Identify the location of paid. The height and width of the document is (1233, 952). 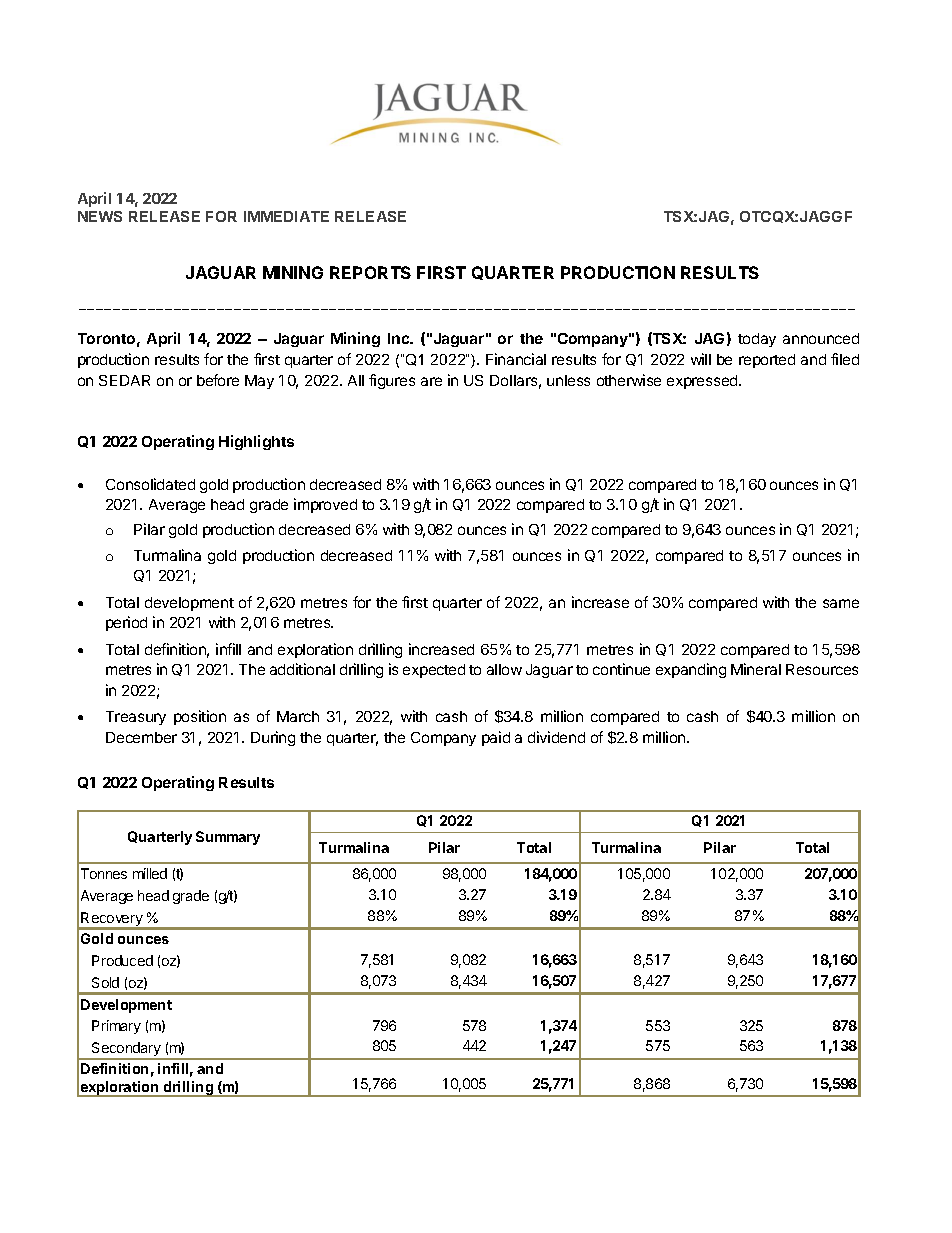
(496, 738).
